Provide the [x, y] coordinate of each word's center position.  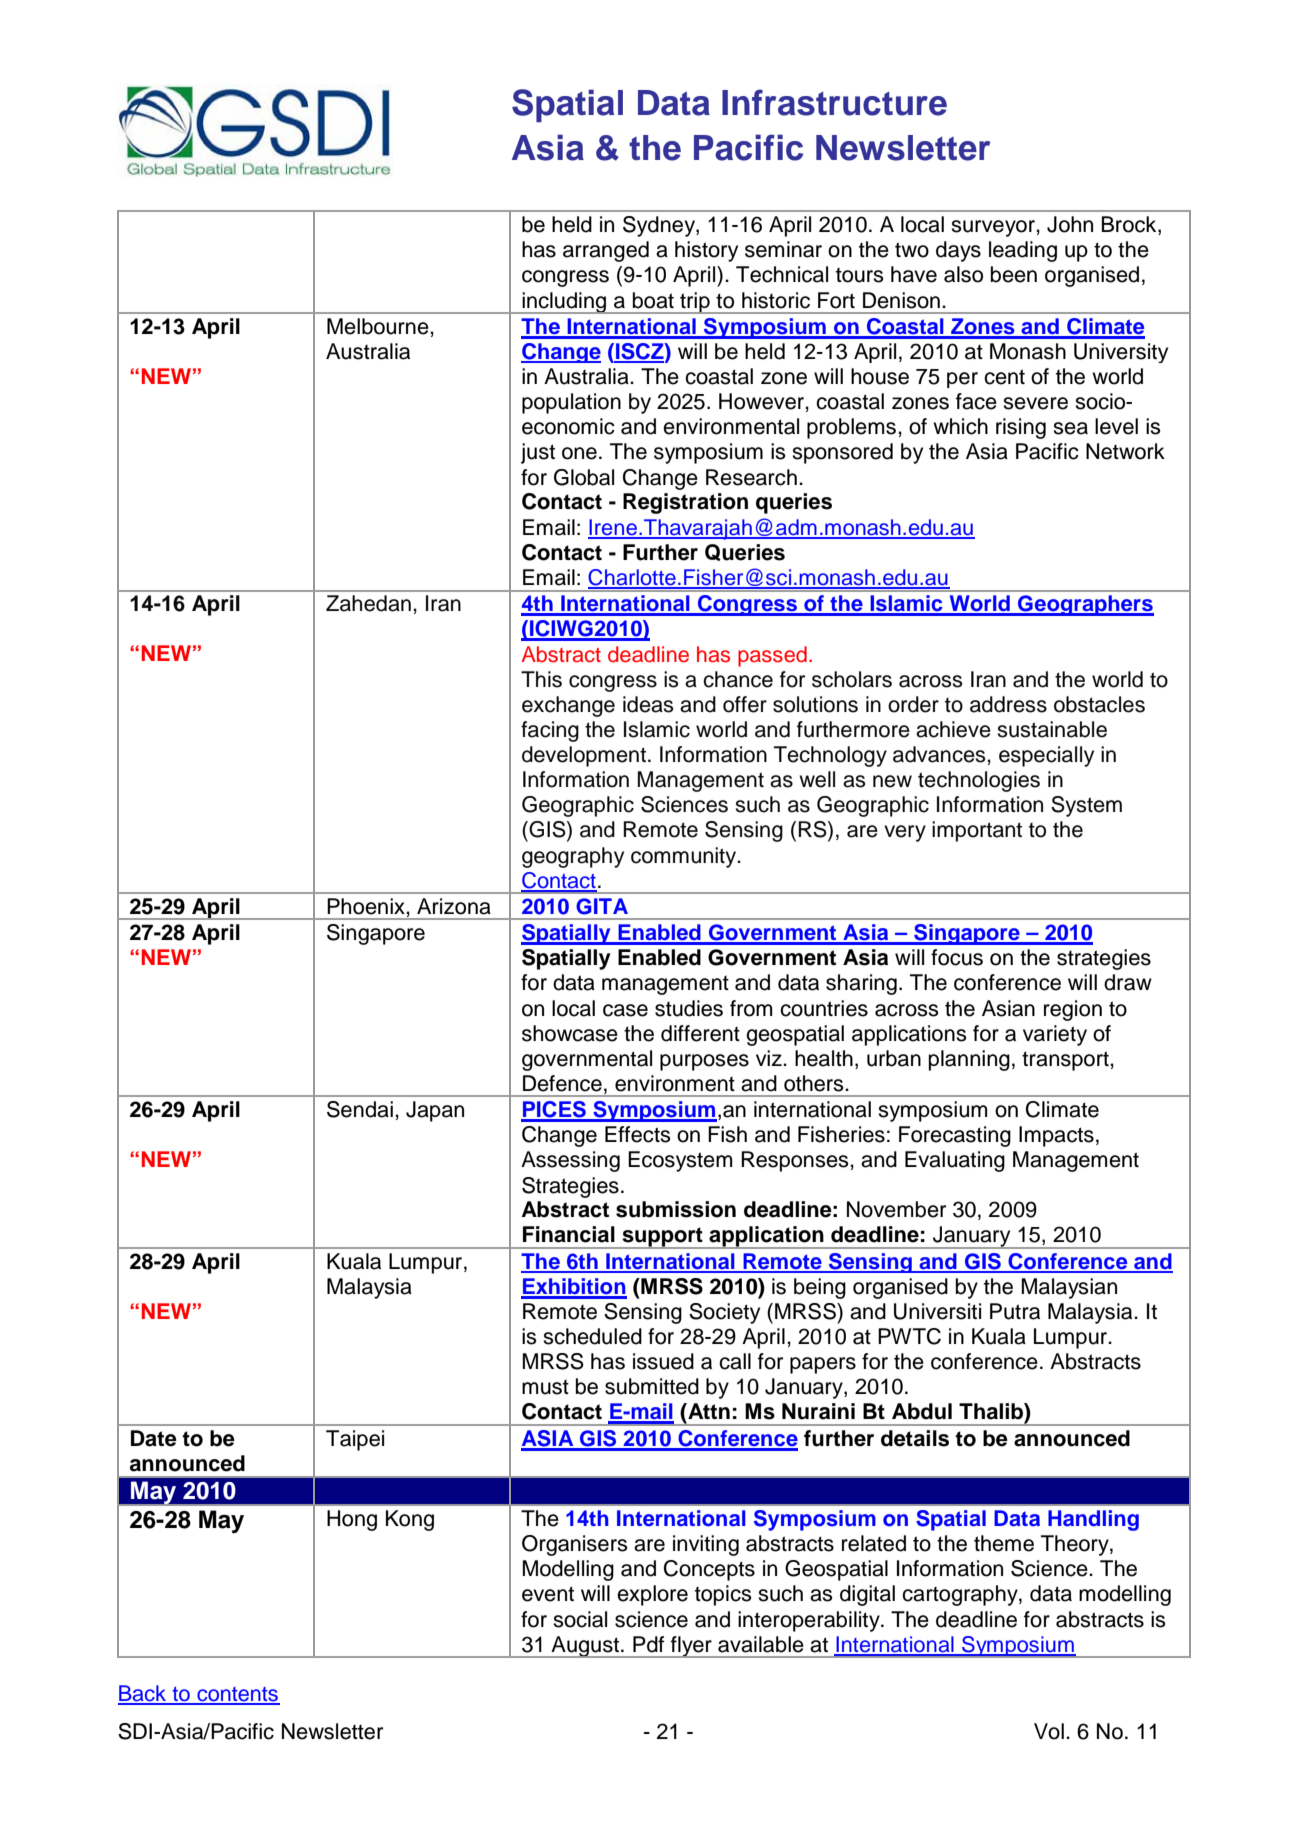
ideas [648, 704]
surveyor [994, 228]
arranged [606, 251]
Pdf [648, 1644]
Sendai [360, 1109]
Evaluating [955, 1161]
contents [237, 1695]
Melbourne [379, 326]
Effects [638, 1134]
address [1008, 704]
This [541, 679]
